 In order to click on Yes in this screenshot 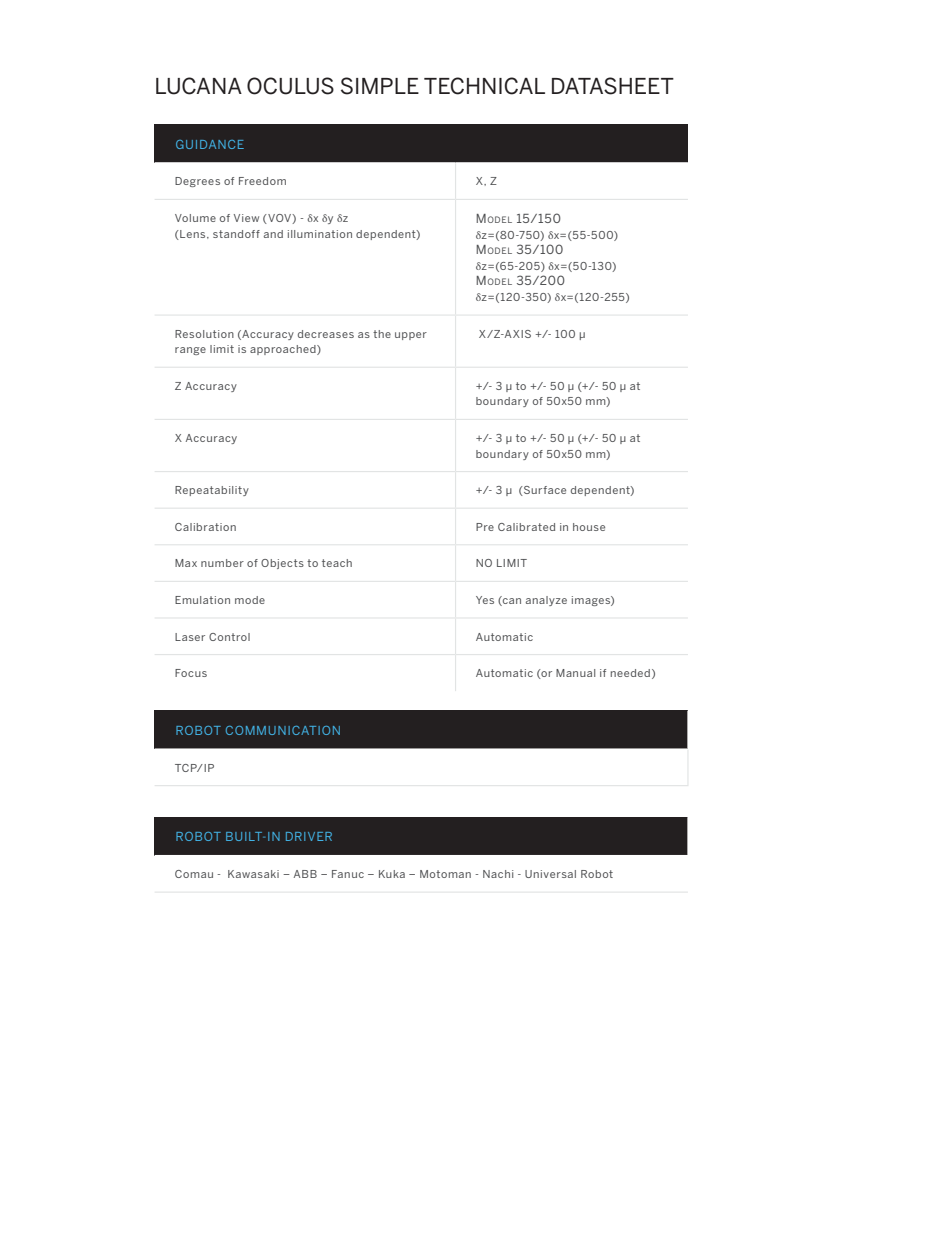, I will do `click(485, 600)`.
